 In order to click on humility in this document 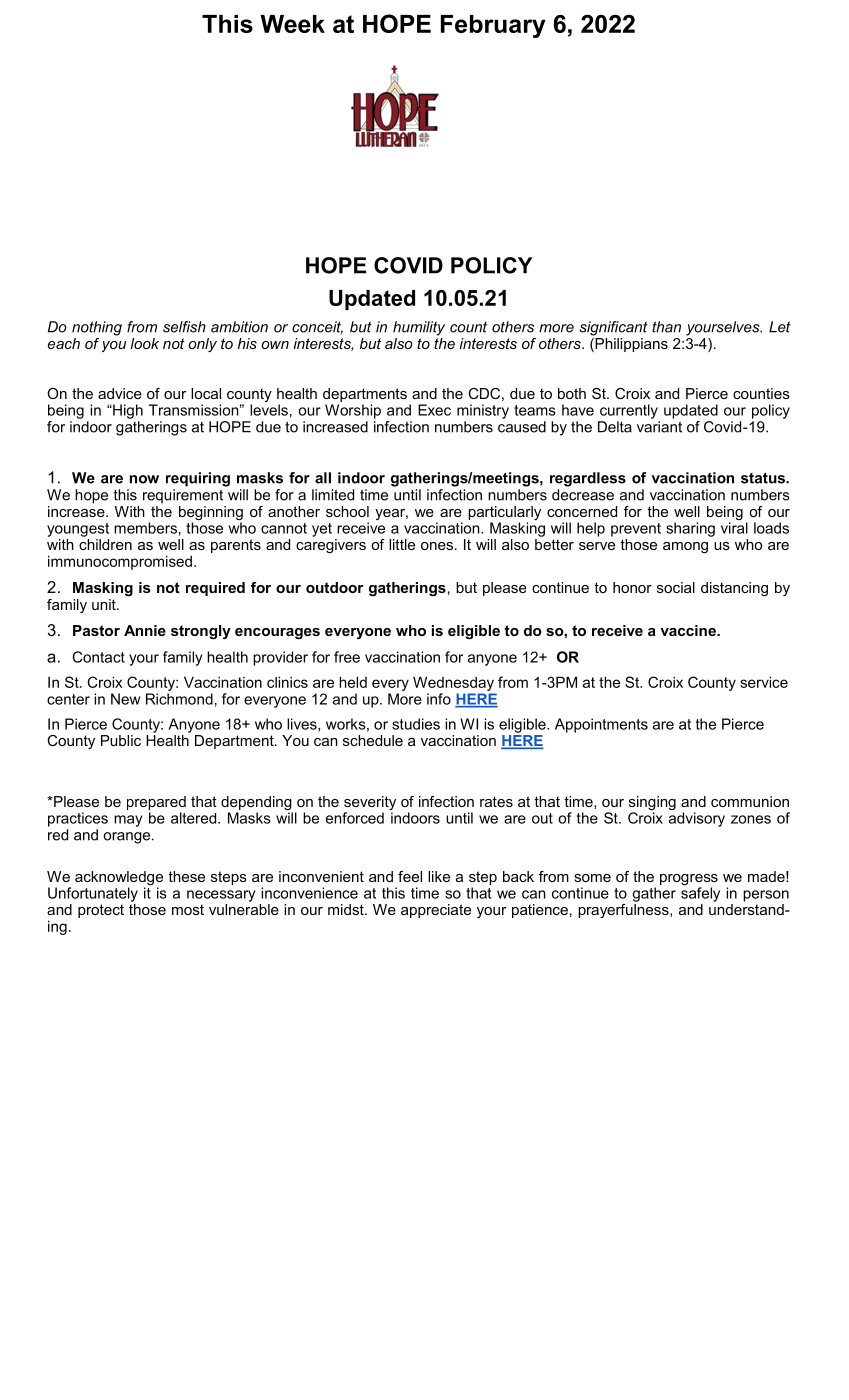, I will do `click(419, 328)`.
